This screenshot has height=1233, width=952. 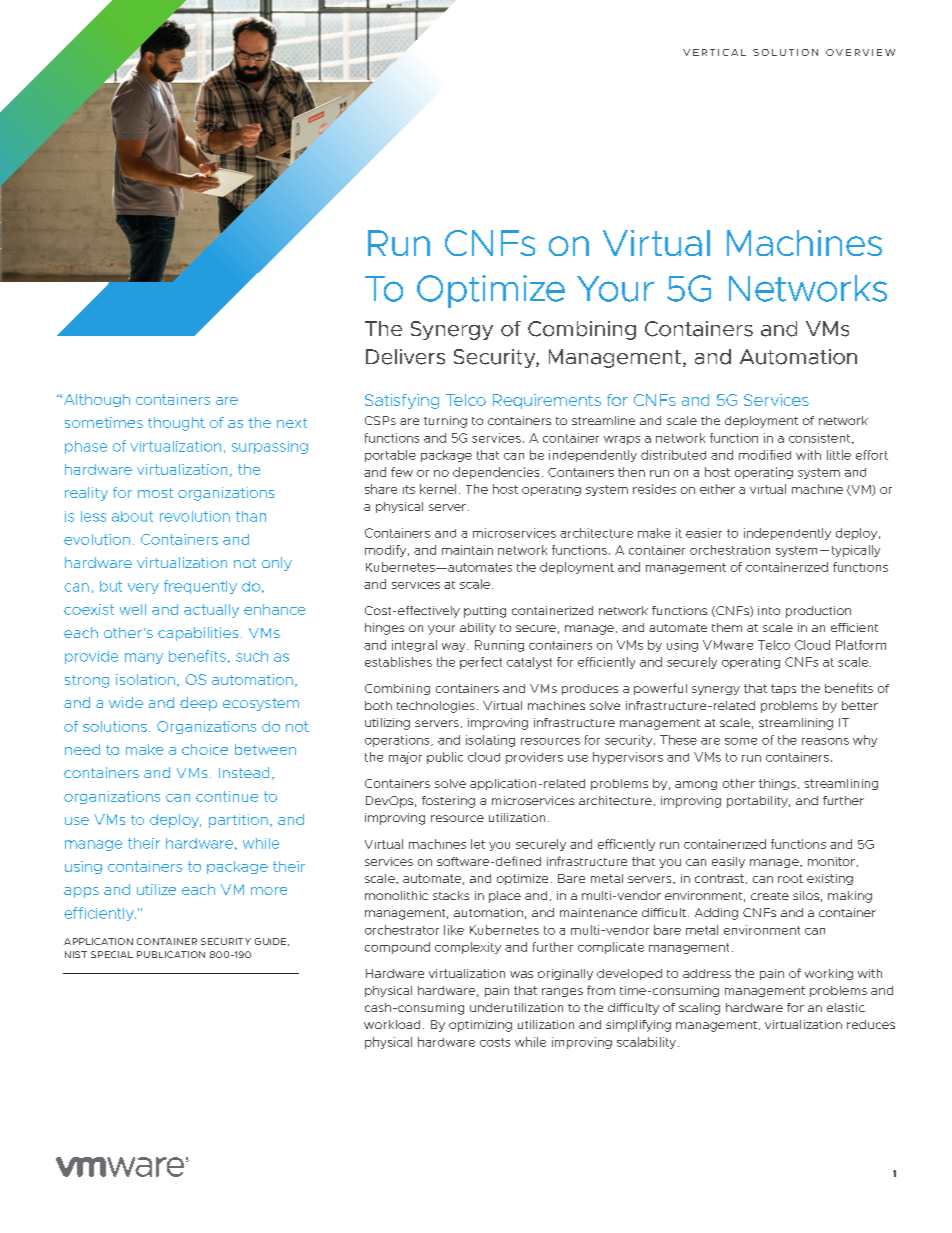 I want to click on optimizing, so click(x=480, y=1026).
